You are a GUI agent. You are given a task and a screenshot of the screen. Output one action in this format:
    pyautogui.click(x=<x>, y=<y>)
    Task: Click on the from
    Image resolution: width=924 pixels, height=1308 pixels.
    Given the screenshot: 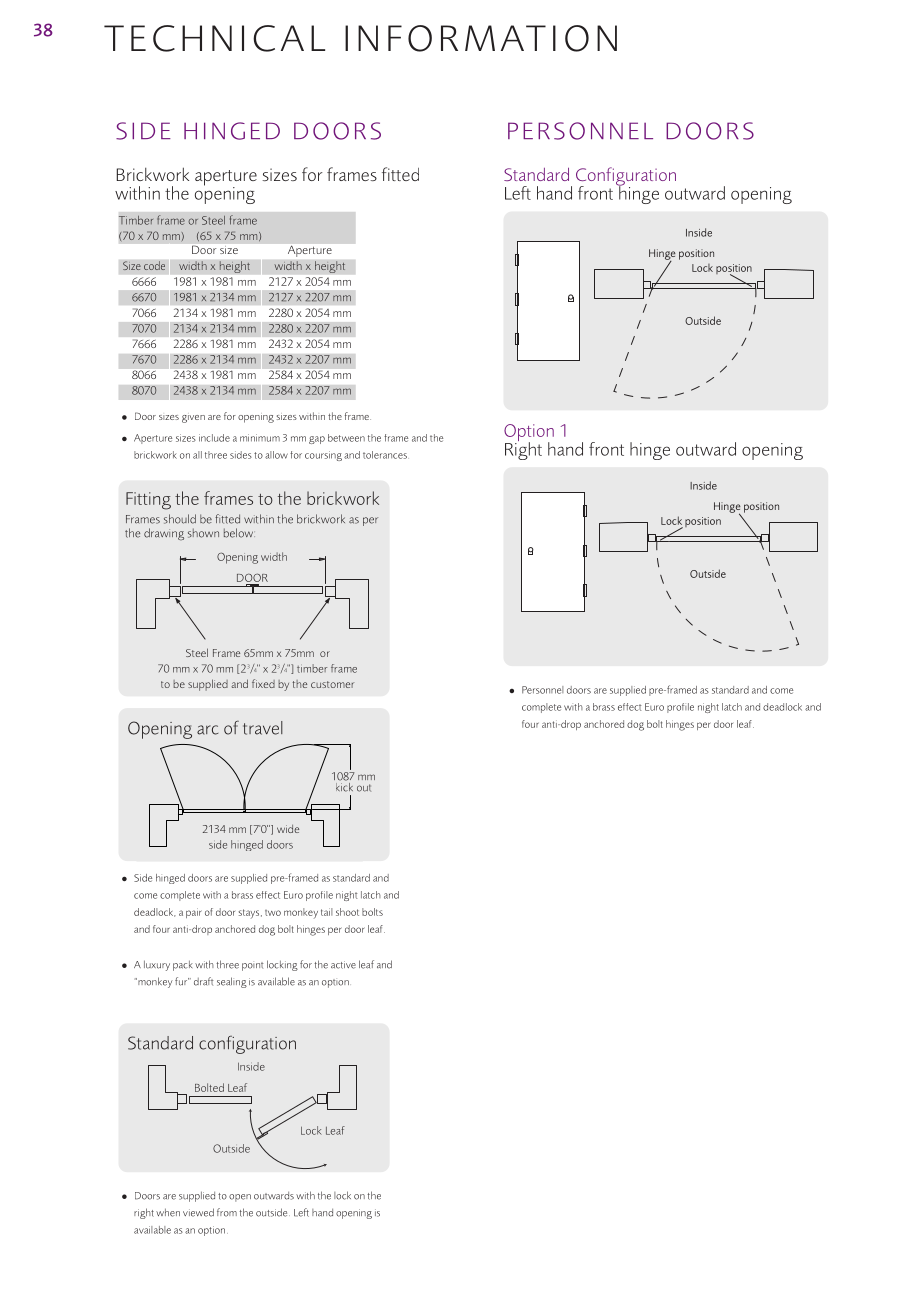 What is the action you would take?
    pyautogui.click(x=227, y=1212)
